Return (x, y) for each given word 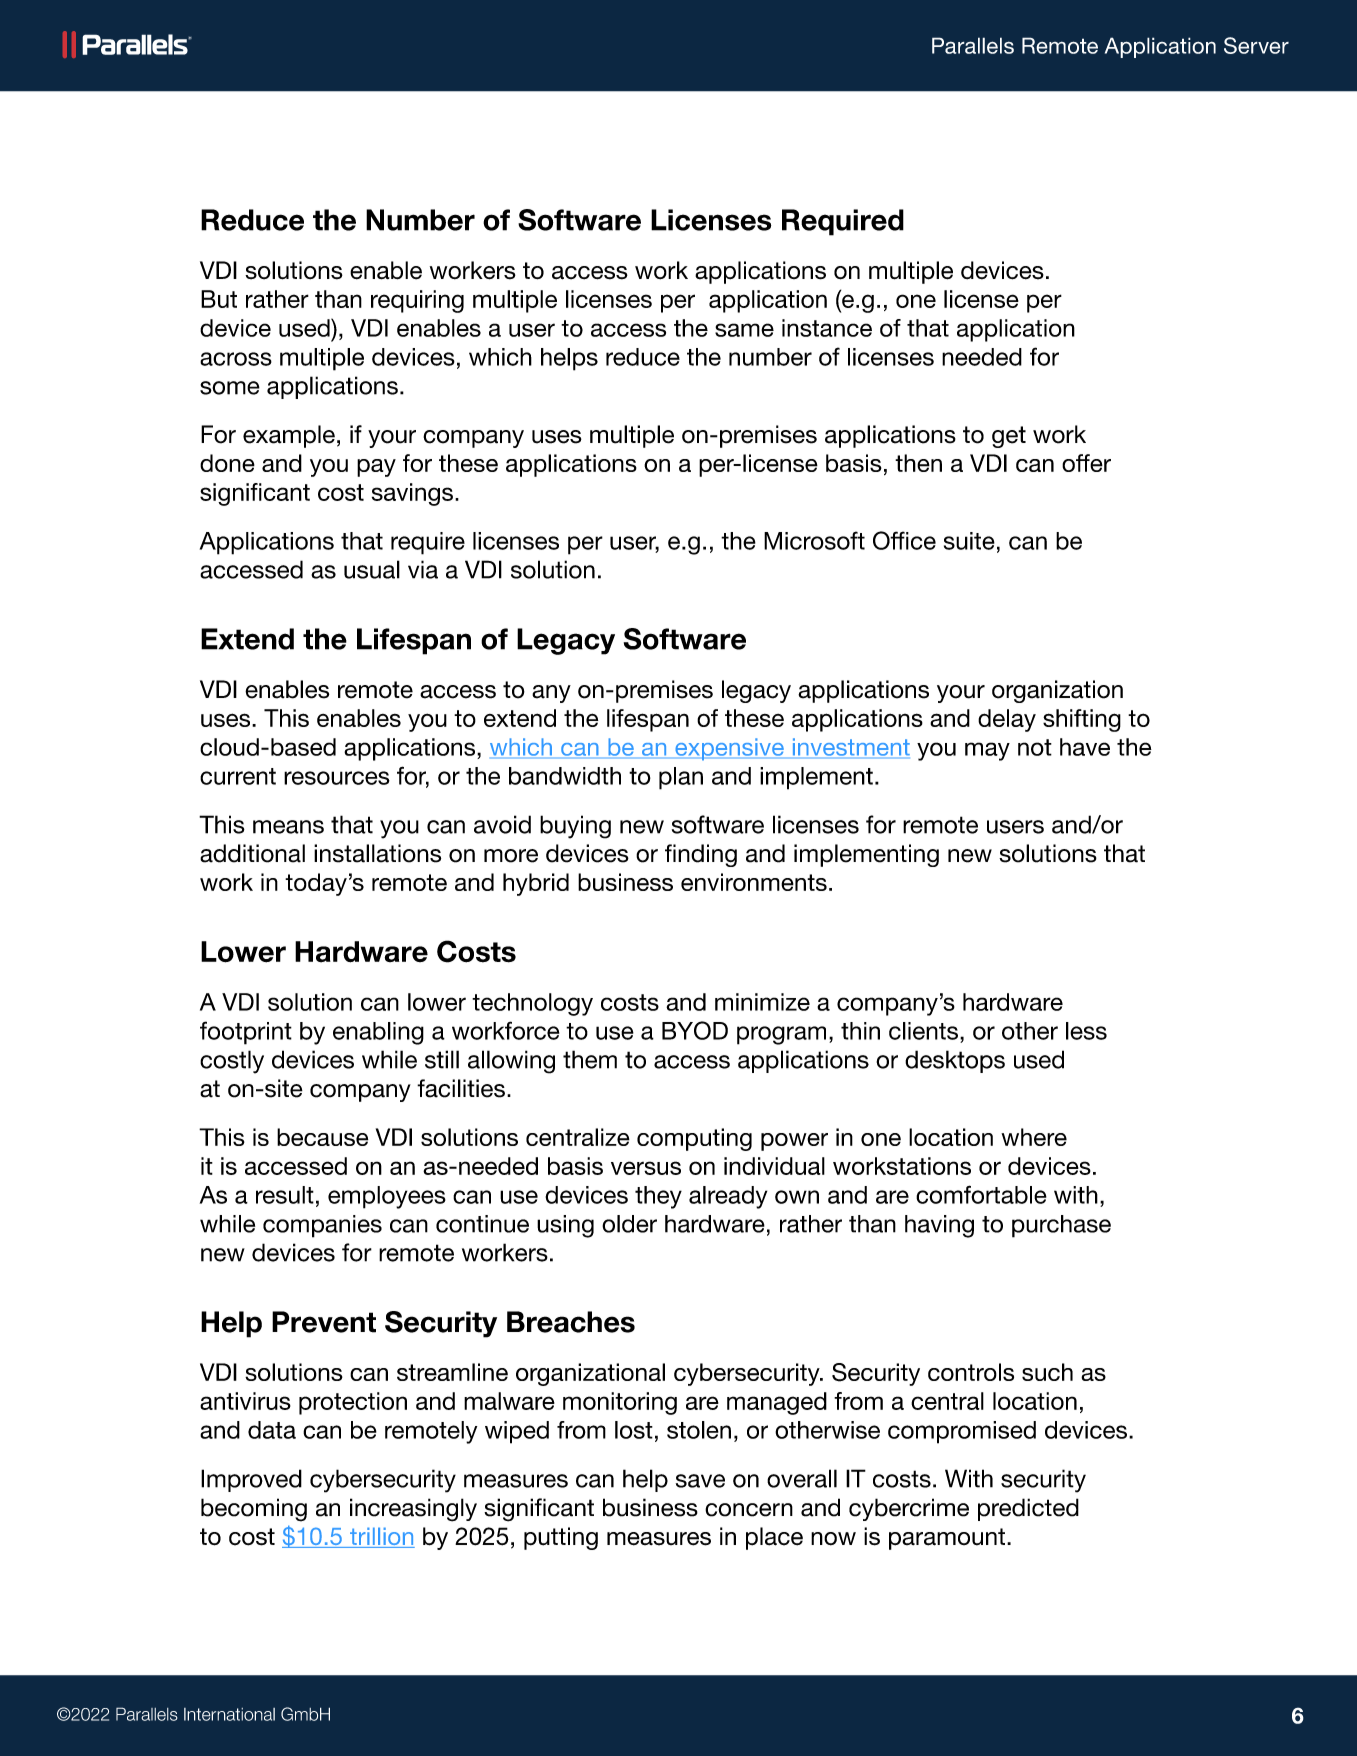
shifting (1082, 720)
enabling (378, 1033)
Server (1256, 45)
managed (777, 1403)
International (229, 1714)
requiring (417, 301)
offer (1086, 463)
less (1086, 1031)
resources (337, 778)
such (1047, 1372)
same (744, 330)
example (289, 436)
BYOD (695, 1030)
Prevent (324, 1322)
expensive (729, 749)
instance (827, 328)
